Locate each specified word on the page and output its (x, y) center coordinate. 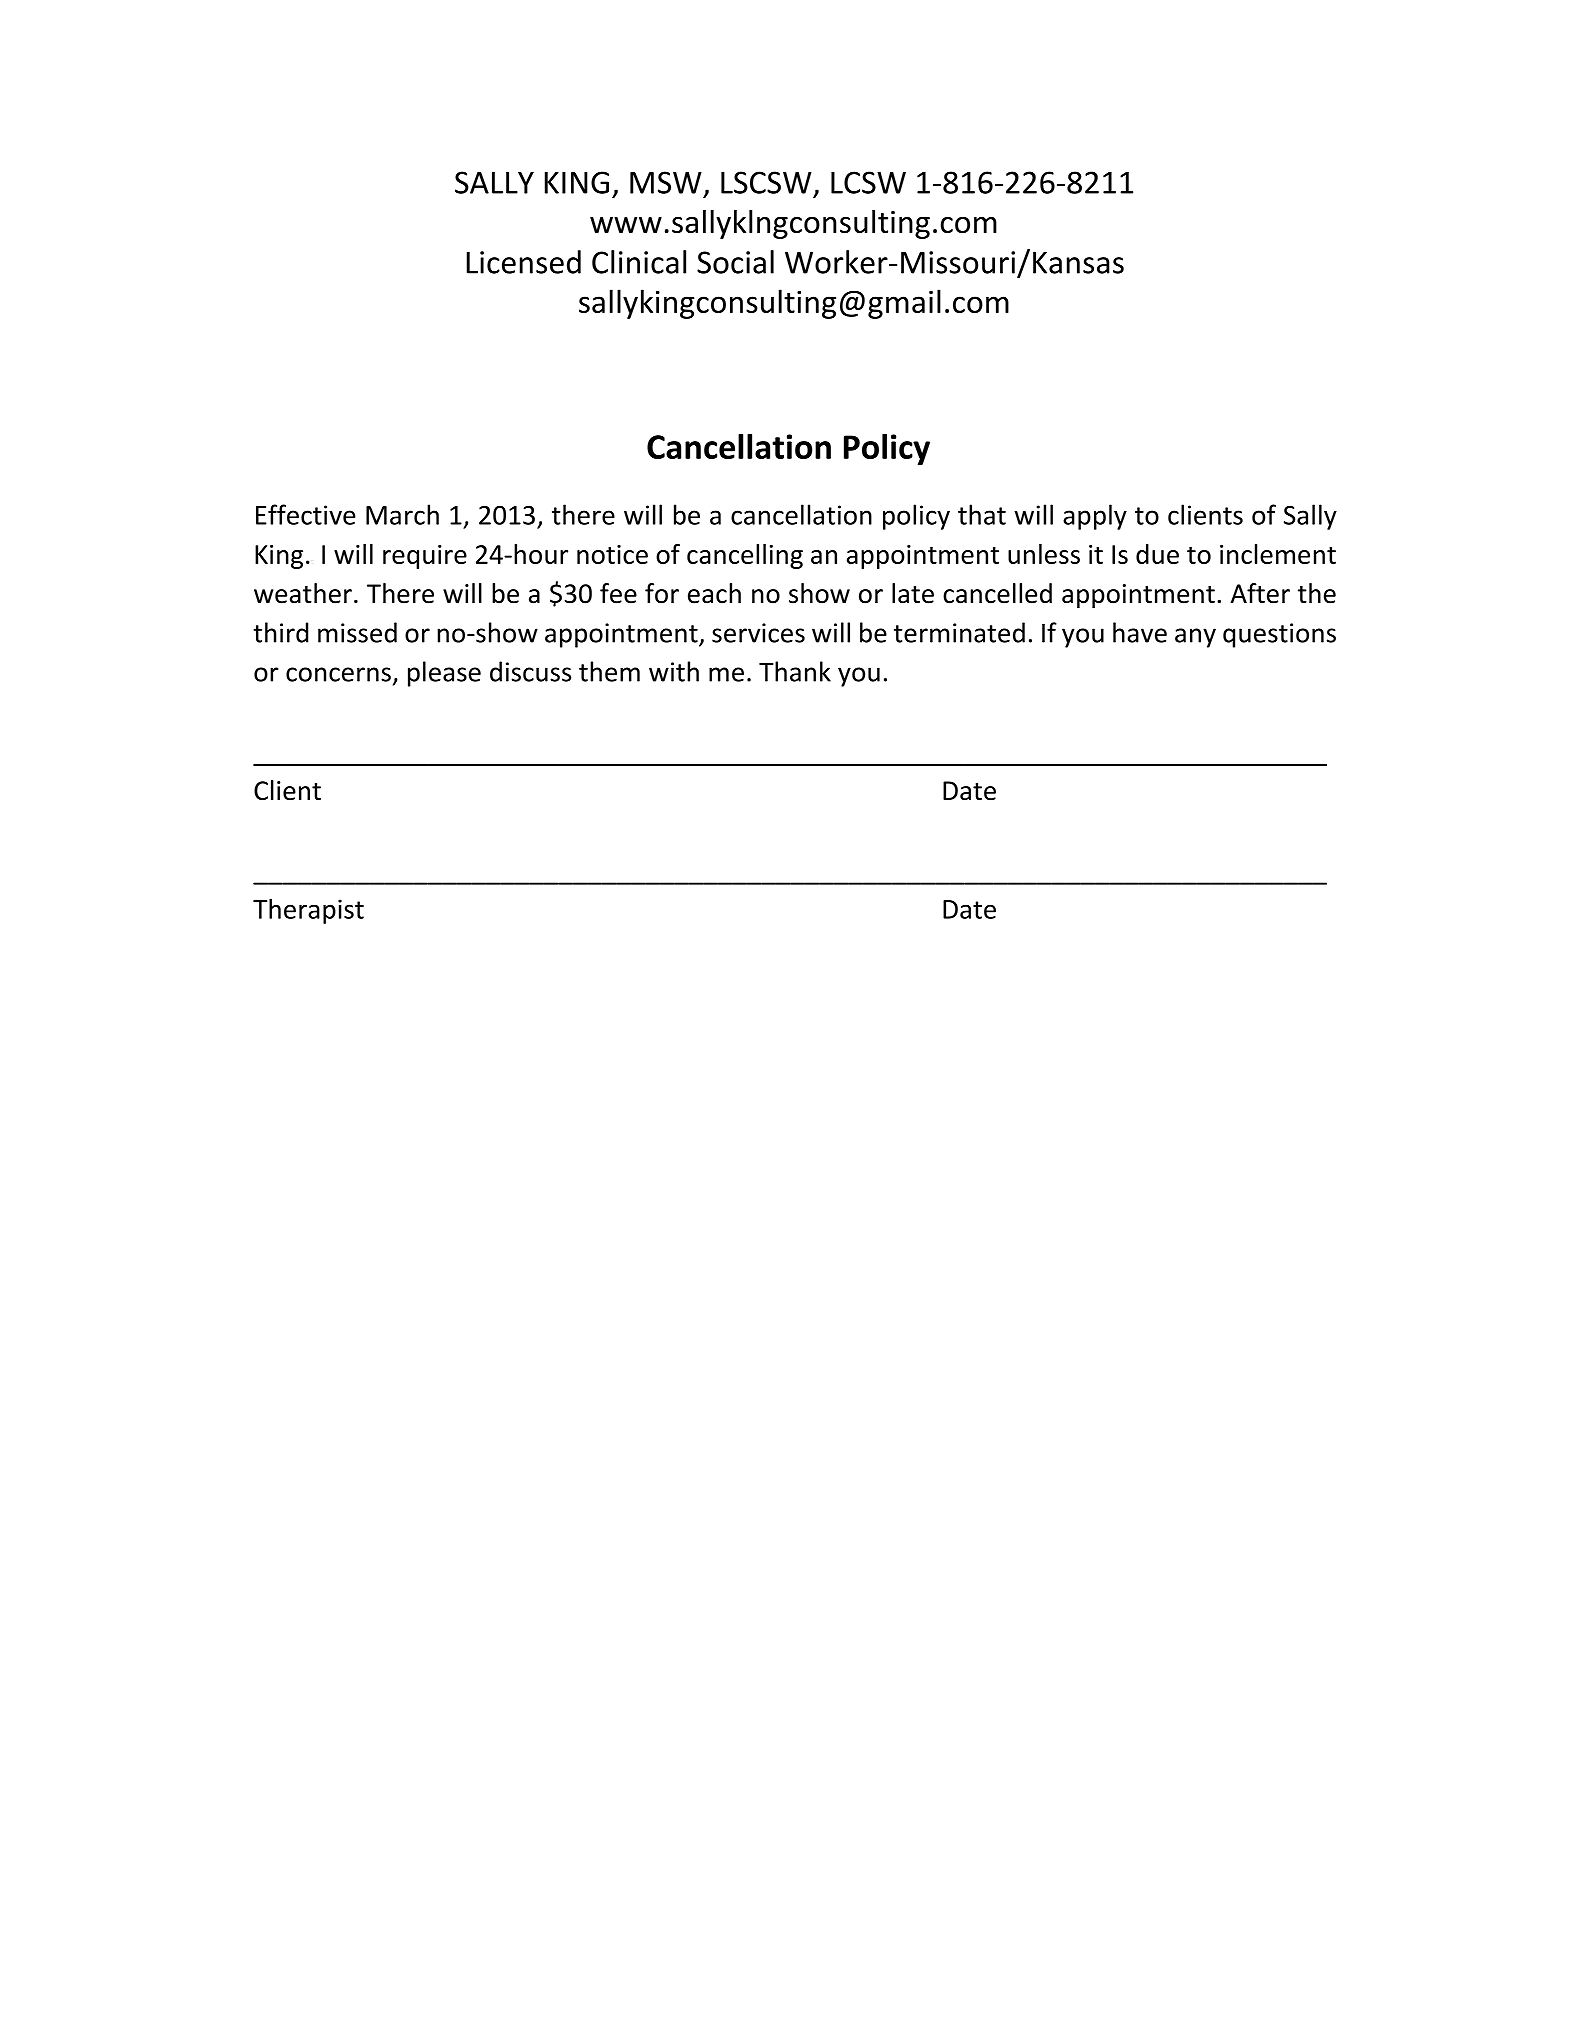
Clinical (639, 262)
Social (735, 262)
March (402, 514)
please (444, 674)
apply (1095, 517)
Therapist (308, 911)
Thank (795, 671)
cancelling (745, 556)
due (1157, 554)
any (1195, 638)
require (425, 557)
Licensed (523, 262)
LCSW (868, 182)
